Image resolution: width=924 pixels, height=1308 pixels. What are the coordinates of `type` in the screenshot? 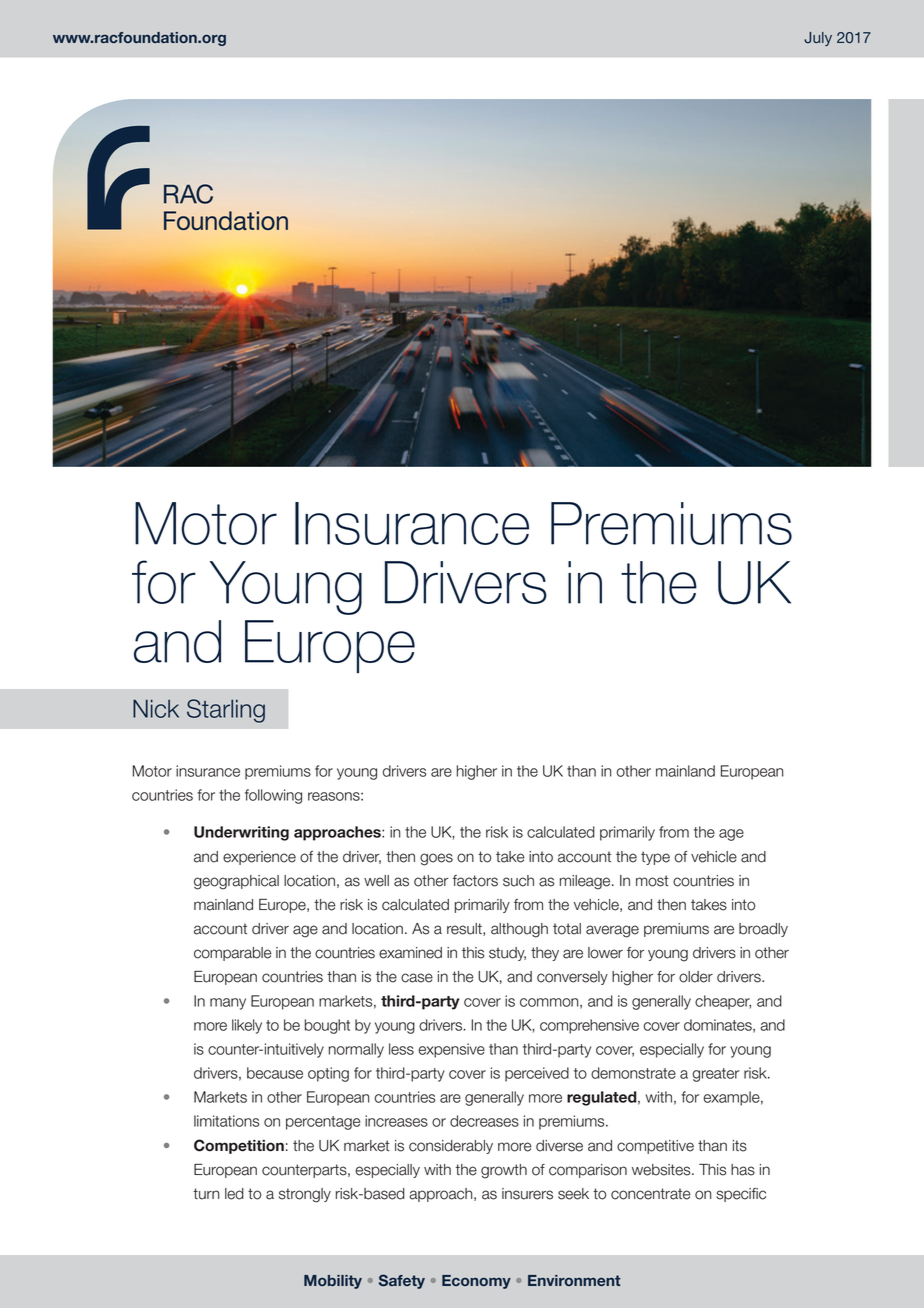 It's located at (655, 858).
